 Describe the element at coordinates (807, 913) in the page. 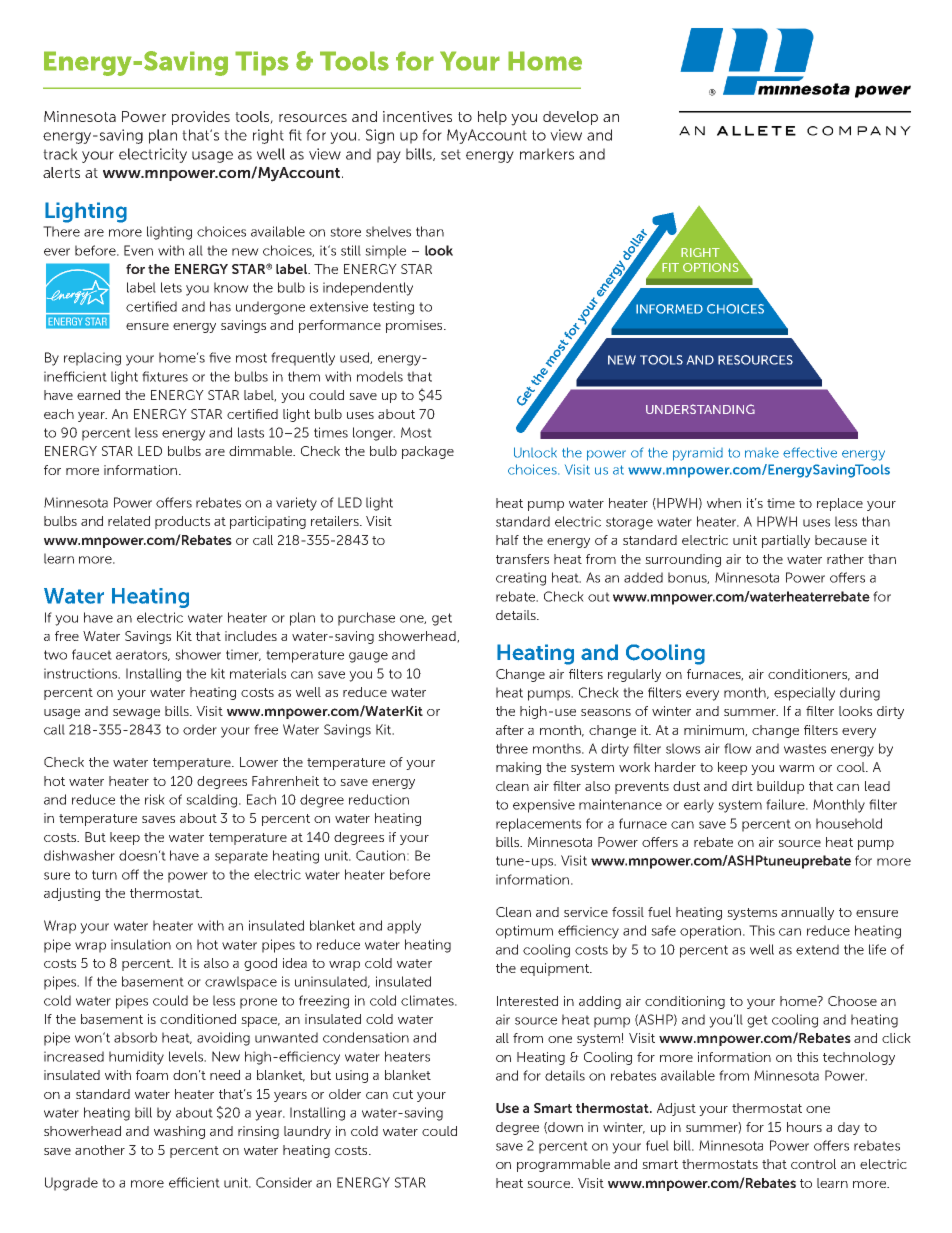

I see `annually` at that location.
